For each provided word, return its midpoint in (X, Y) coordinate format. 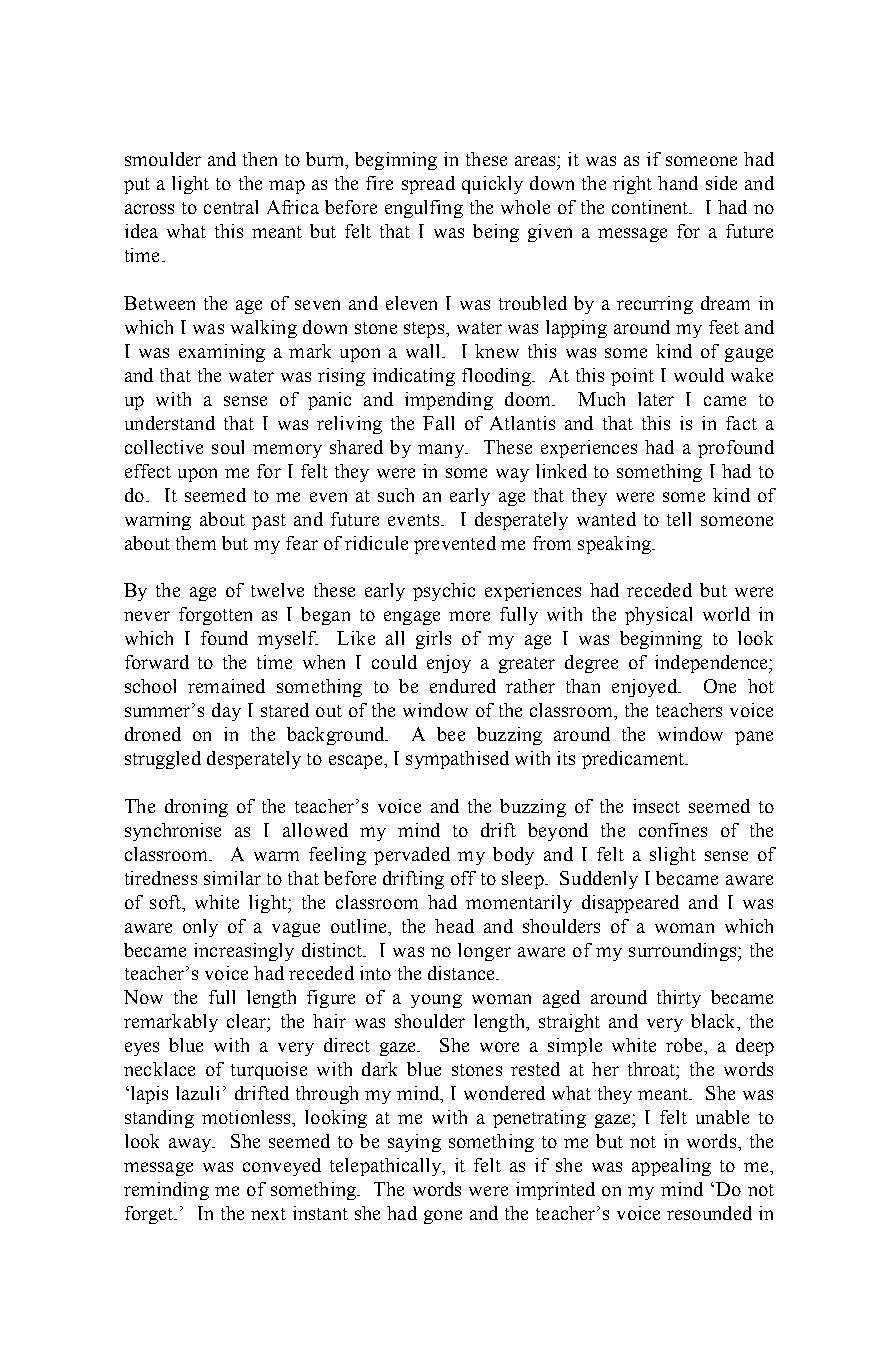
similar (232, 878)
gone (443, 1217)
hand (678, 183)
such (396, 495)
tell (679, 519)
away (191, 1145)
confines (673, 830)
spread (428, 185)
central (231, 207)
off (463, 878)
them (196, 543)
